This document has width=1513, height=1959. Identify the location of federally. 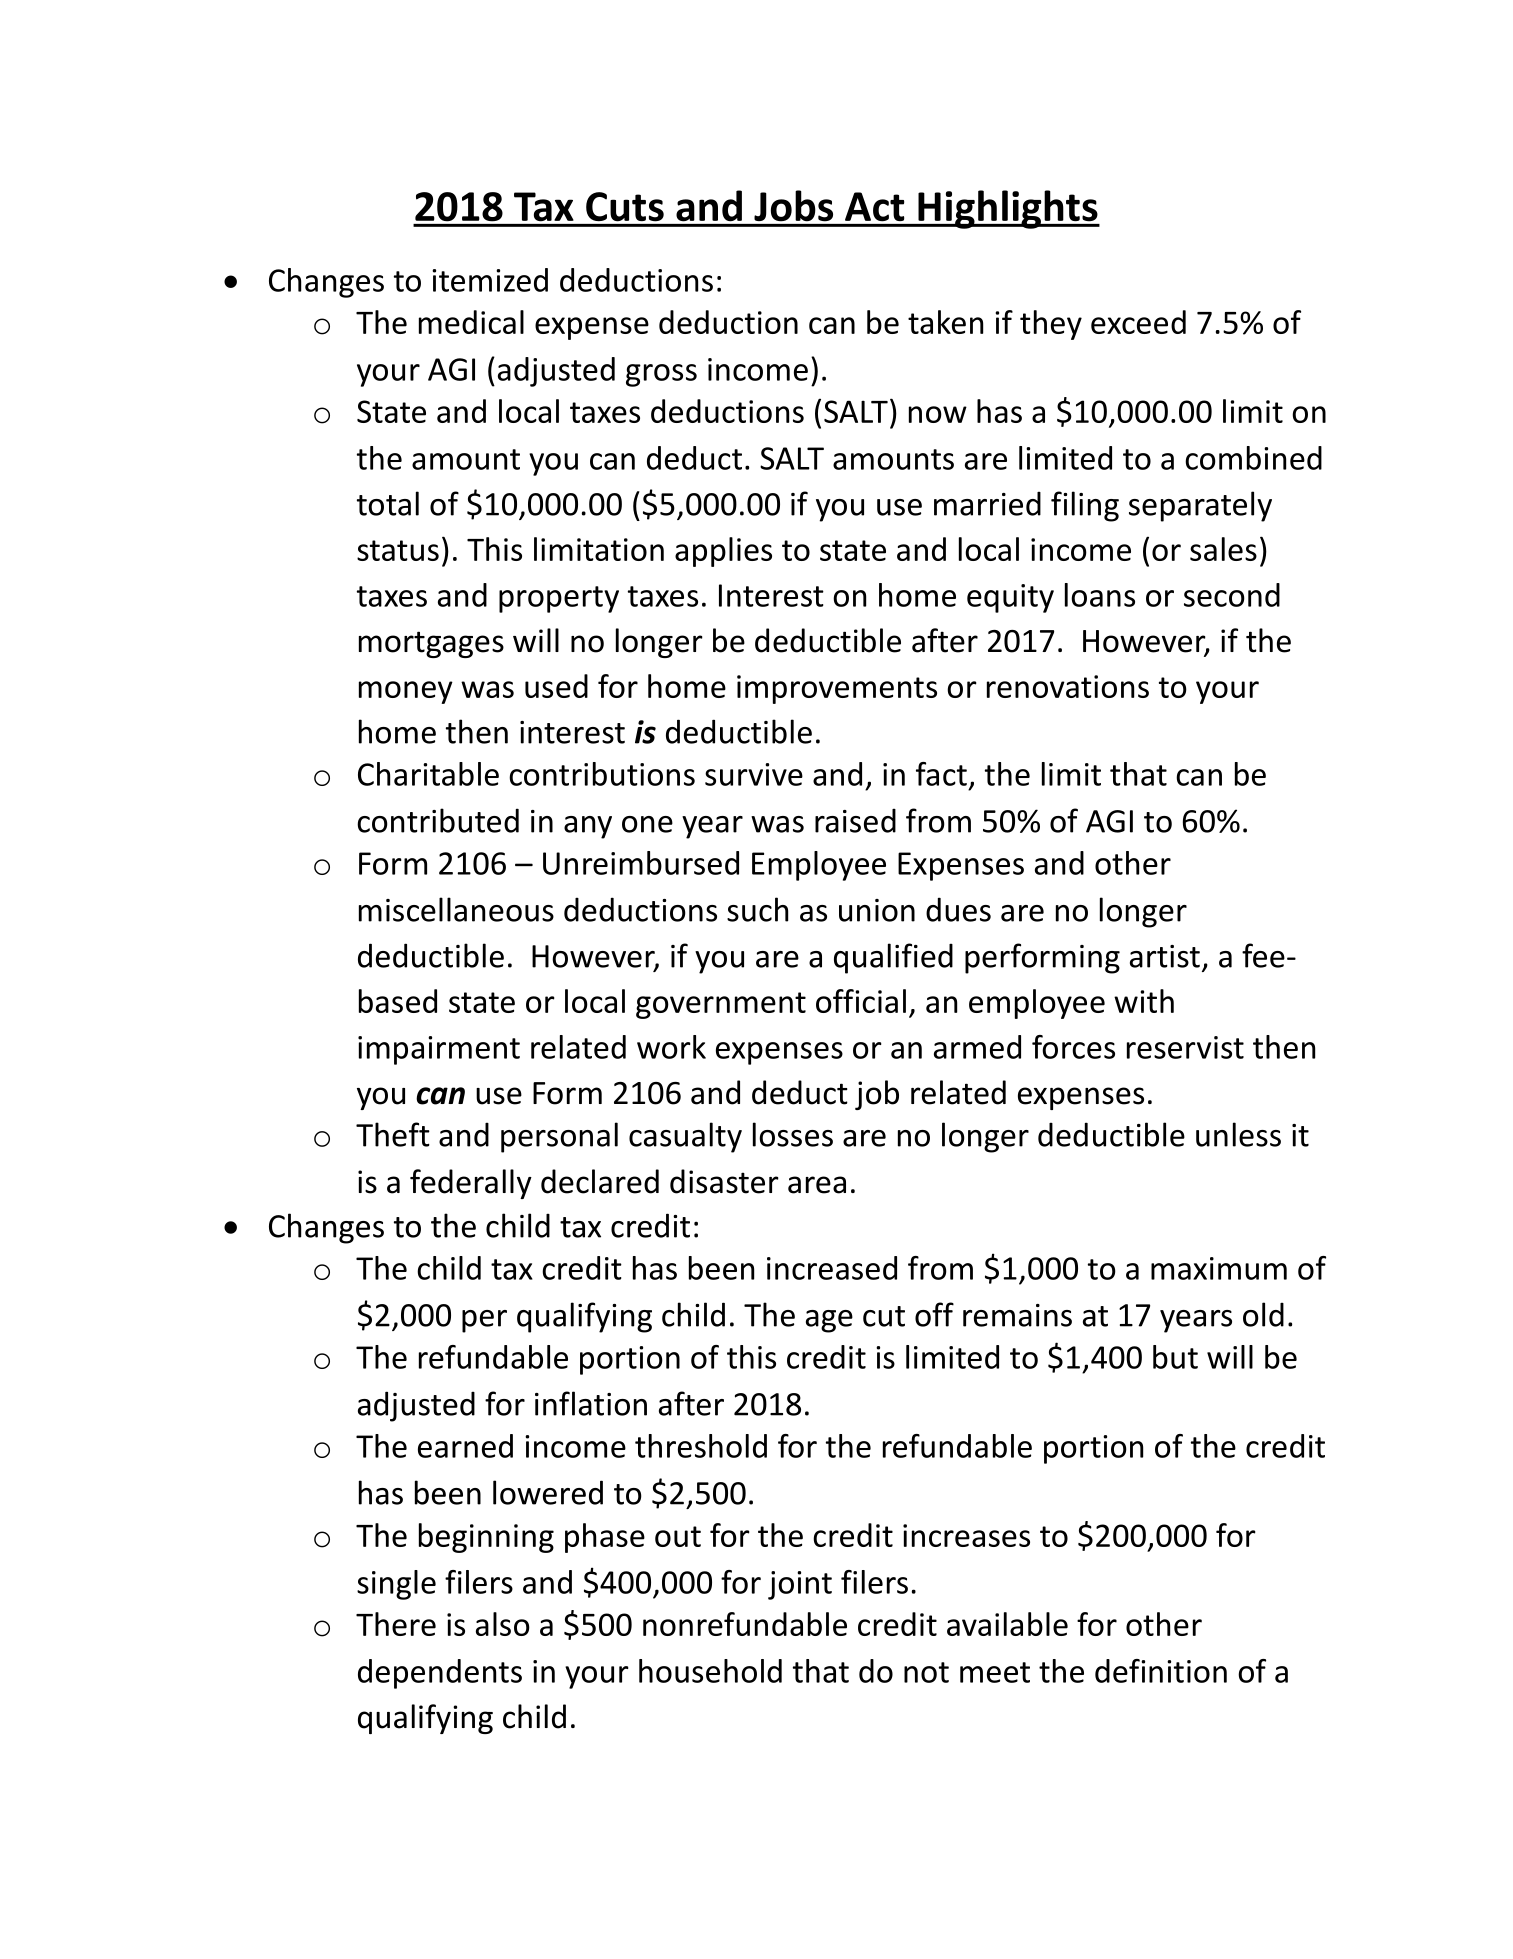
(471, 1184).
